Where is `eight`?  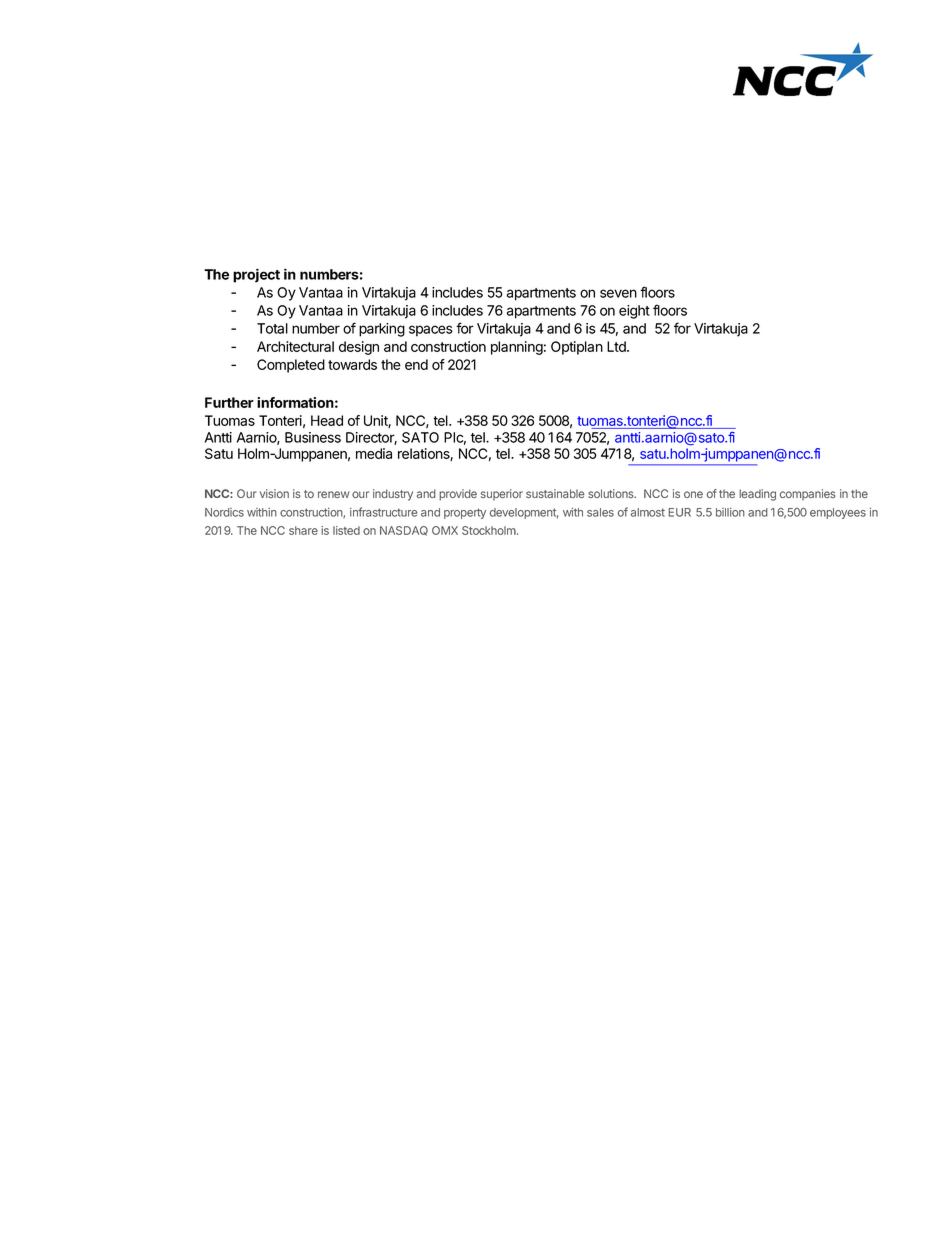
eight is located at coordinates (634, 312).
